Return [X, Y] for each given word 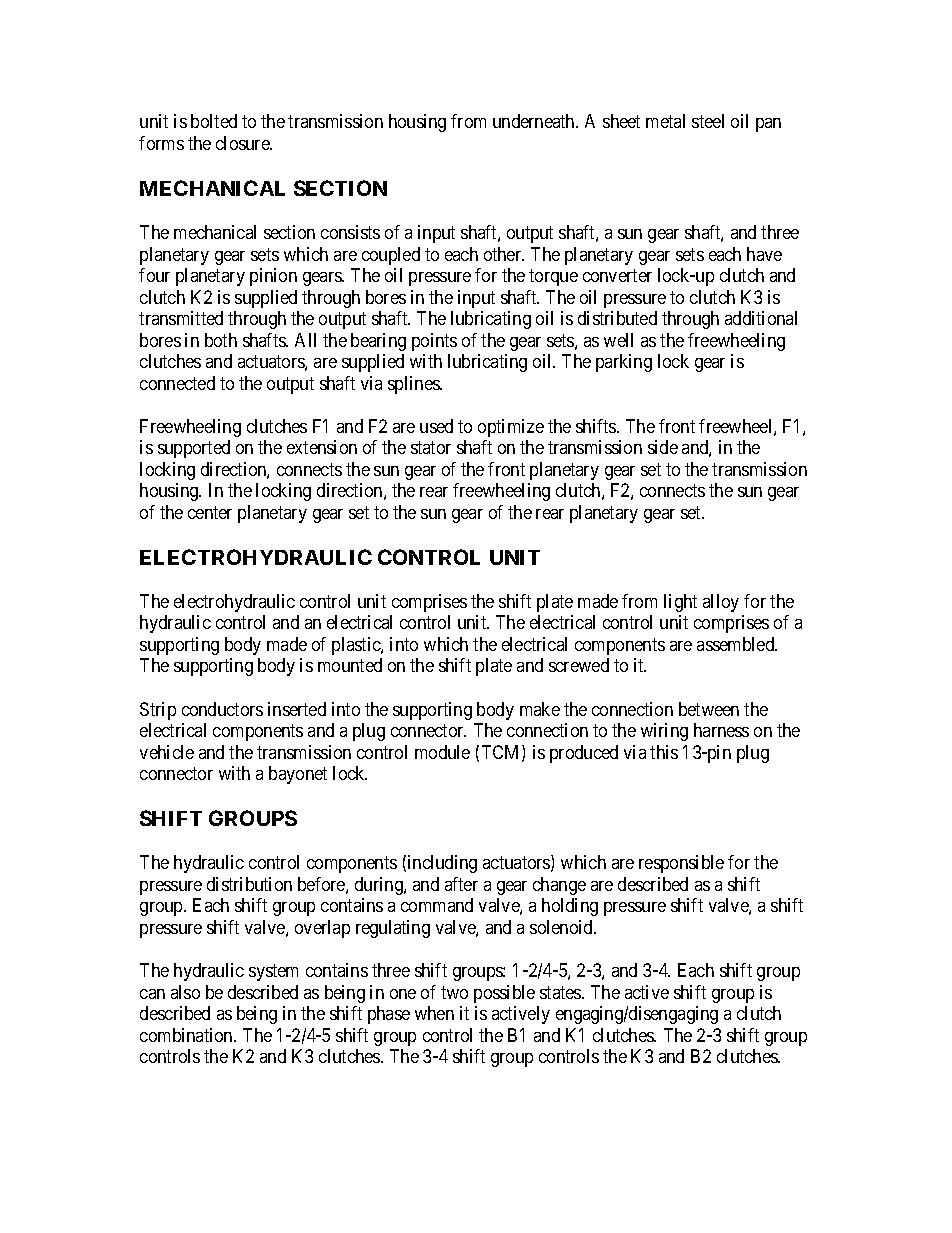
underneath [535, 121]
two [454, 992]
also [185, 992]
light [680, 603]
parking [624, 363]
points [434, 342]
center [210, 512]
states [561, 992]
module [442, 752]
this [664, 752]
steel [708, 121]
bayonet [298, 775]
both [221, 340]
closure [244, 143]
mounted [350, 665]
